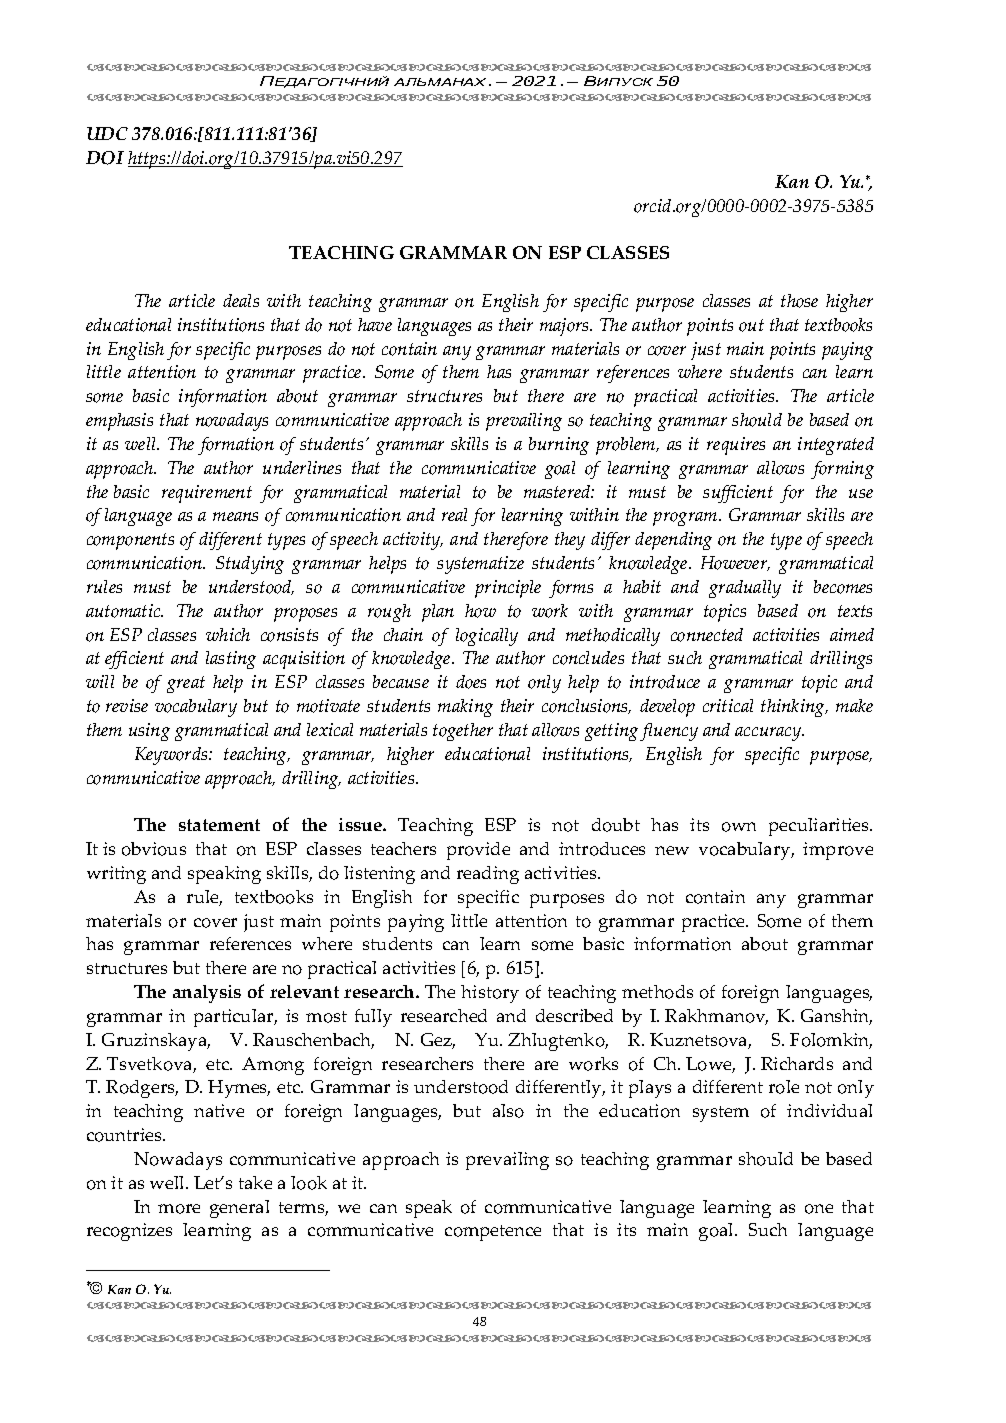 This document has height=1423, width=1006. Describe the element at coordinates (493, 1233) in the document. I see `competence` at that location.
